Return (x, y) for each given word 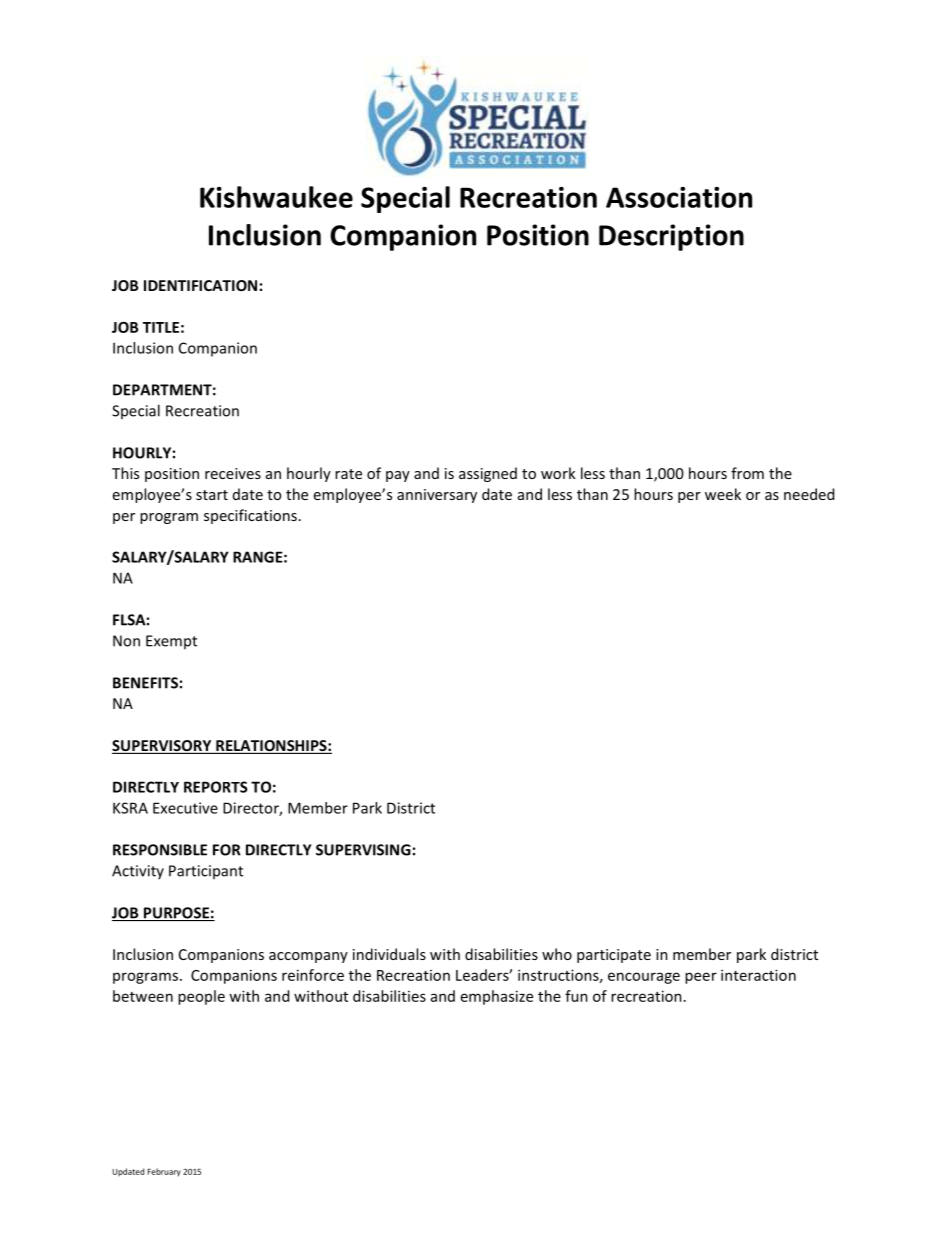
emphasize (497, 997)
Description (671, 237)
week (723, 494)
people (201, 997)
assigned (488, 474)
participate (614, 956)
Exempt (171, 642)
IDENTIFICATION (200, 285)
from (747, 473)
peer (701, 978)
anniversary (437, 496)
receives (233, 473)
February (164, 1172)
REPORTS (216, 787)
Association (679, 197)
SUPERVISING (363, 850)
